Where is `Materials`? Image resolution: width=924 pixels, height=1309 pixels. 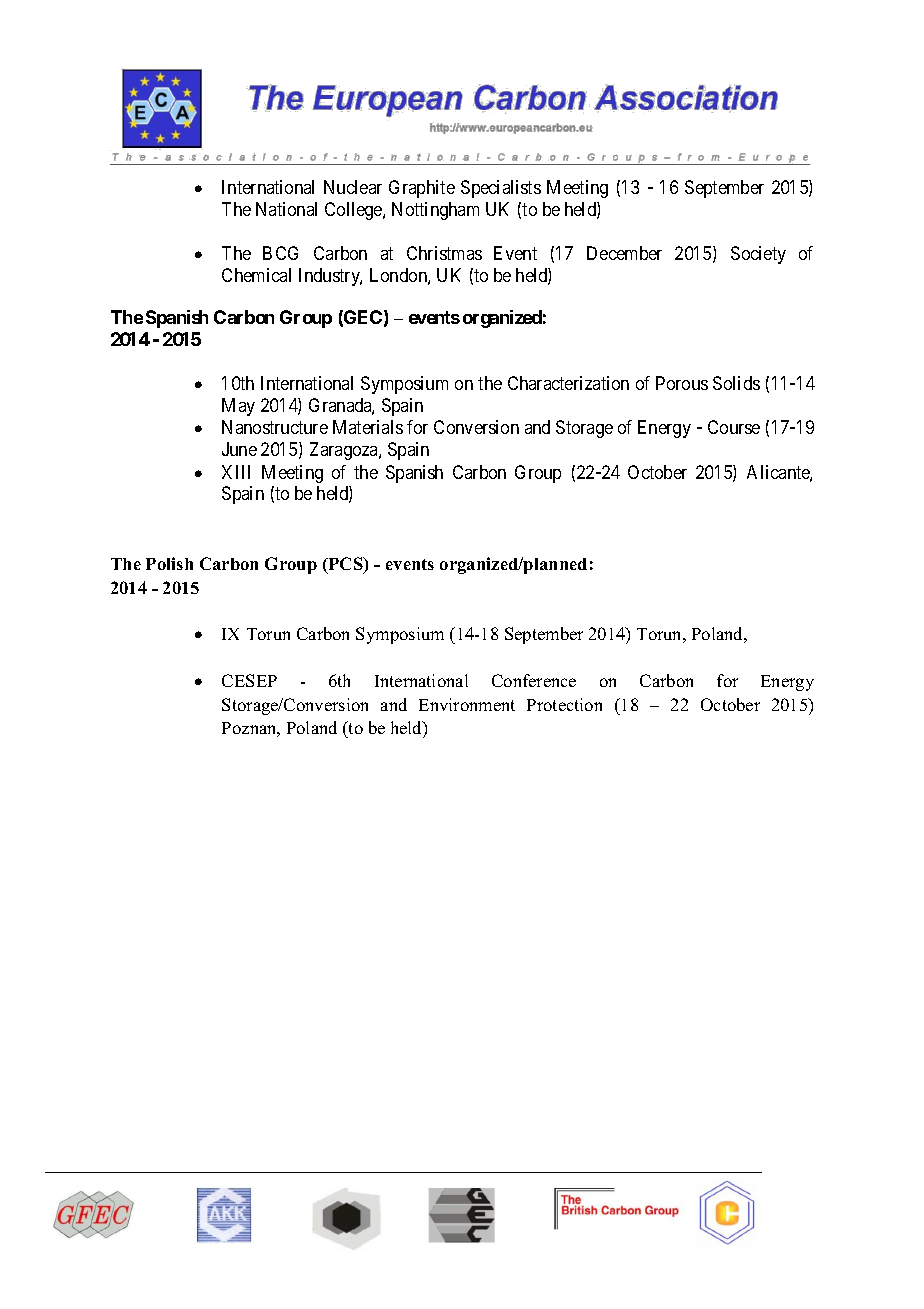 Materials is located at coordinates (368, 427).
